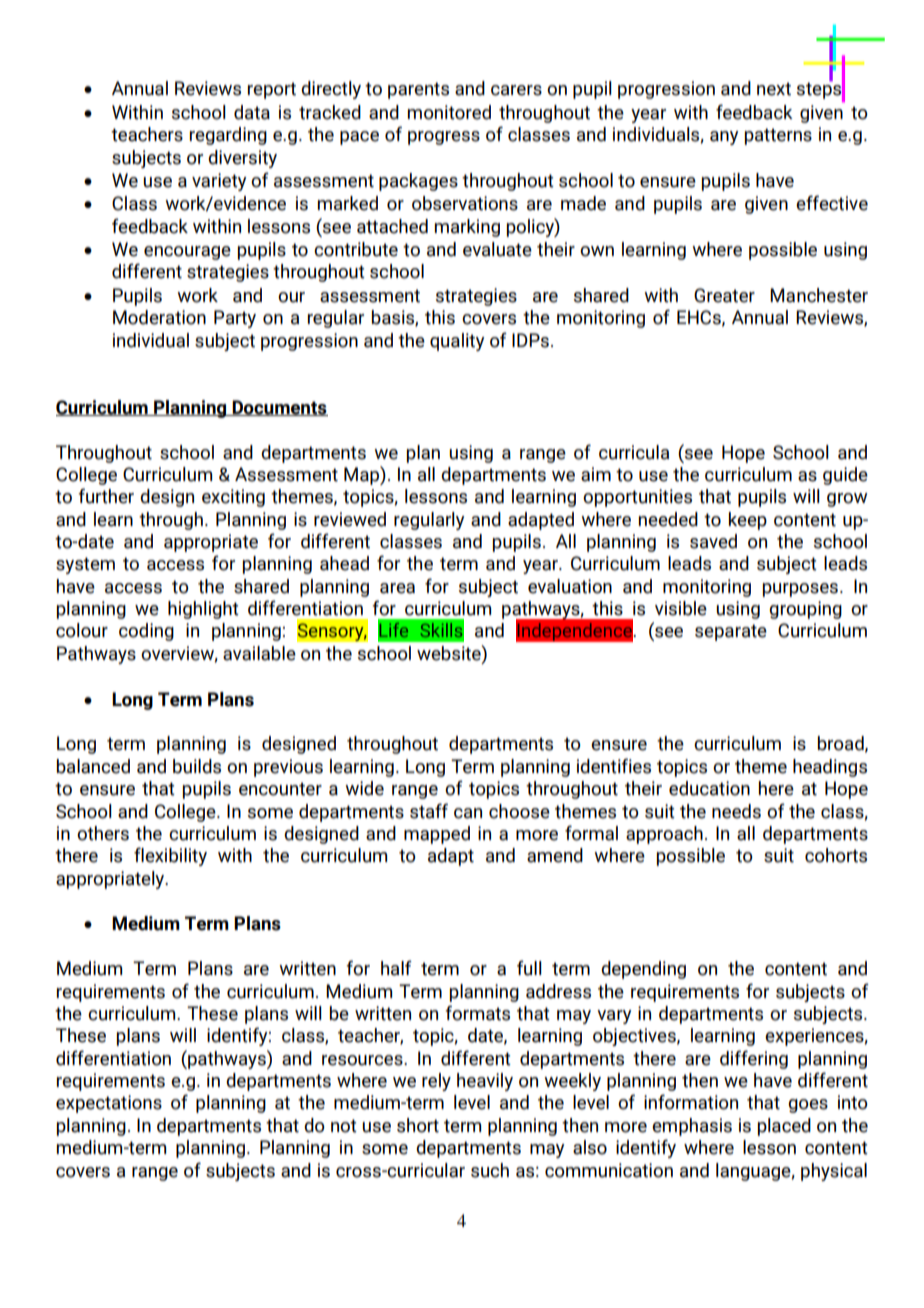  Describe the element at coordinates (146, 632) in the screenshot. I see `coding` at that location.
